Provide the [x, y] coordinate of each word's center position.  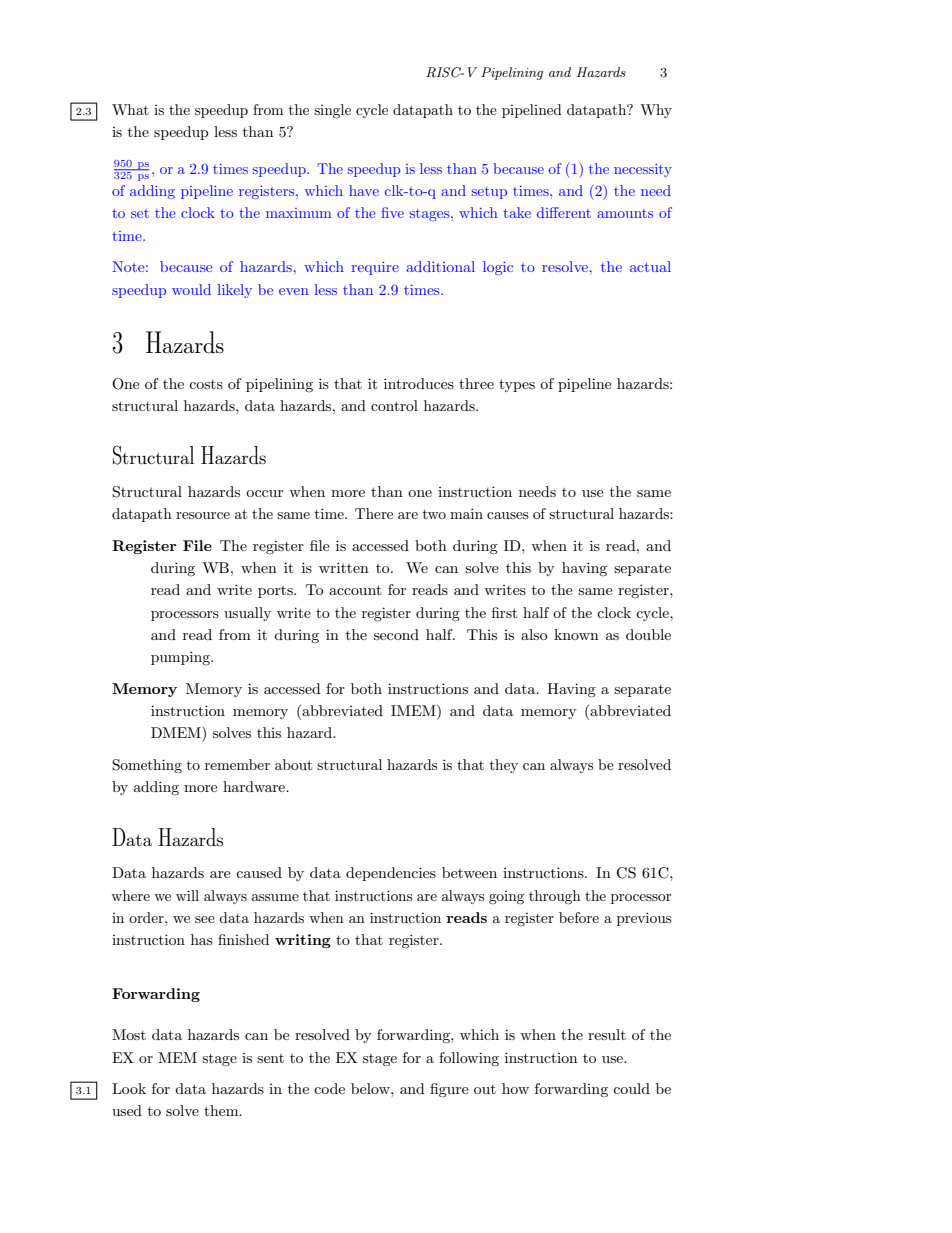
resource [203, 515]
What [130, 109]
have [364, 190]
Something [147, 766]
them [222, 1110]
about [293, 764]
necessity [643, 170]
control [394, 405]
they [504, 766]
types [517, 385]
